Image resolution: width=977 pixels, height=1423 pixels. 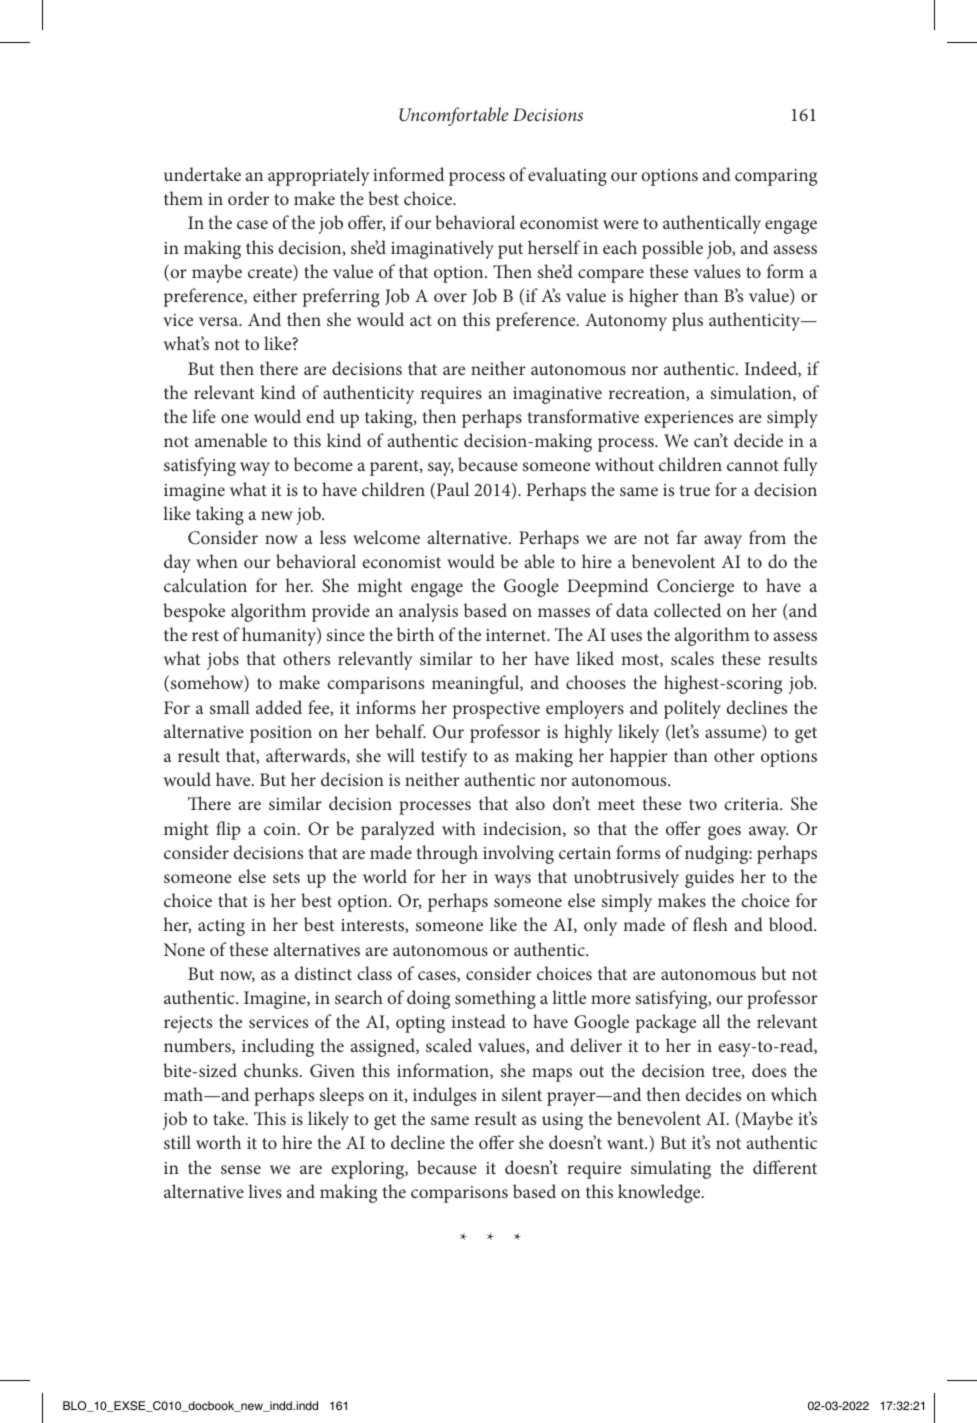 I want to click on small, so click(x=230, y=707).
